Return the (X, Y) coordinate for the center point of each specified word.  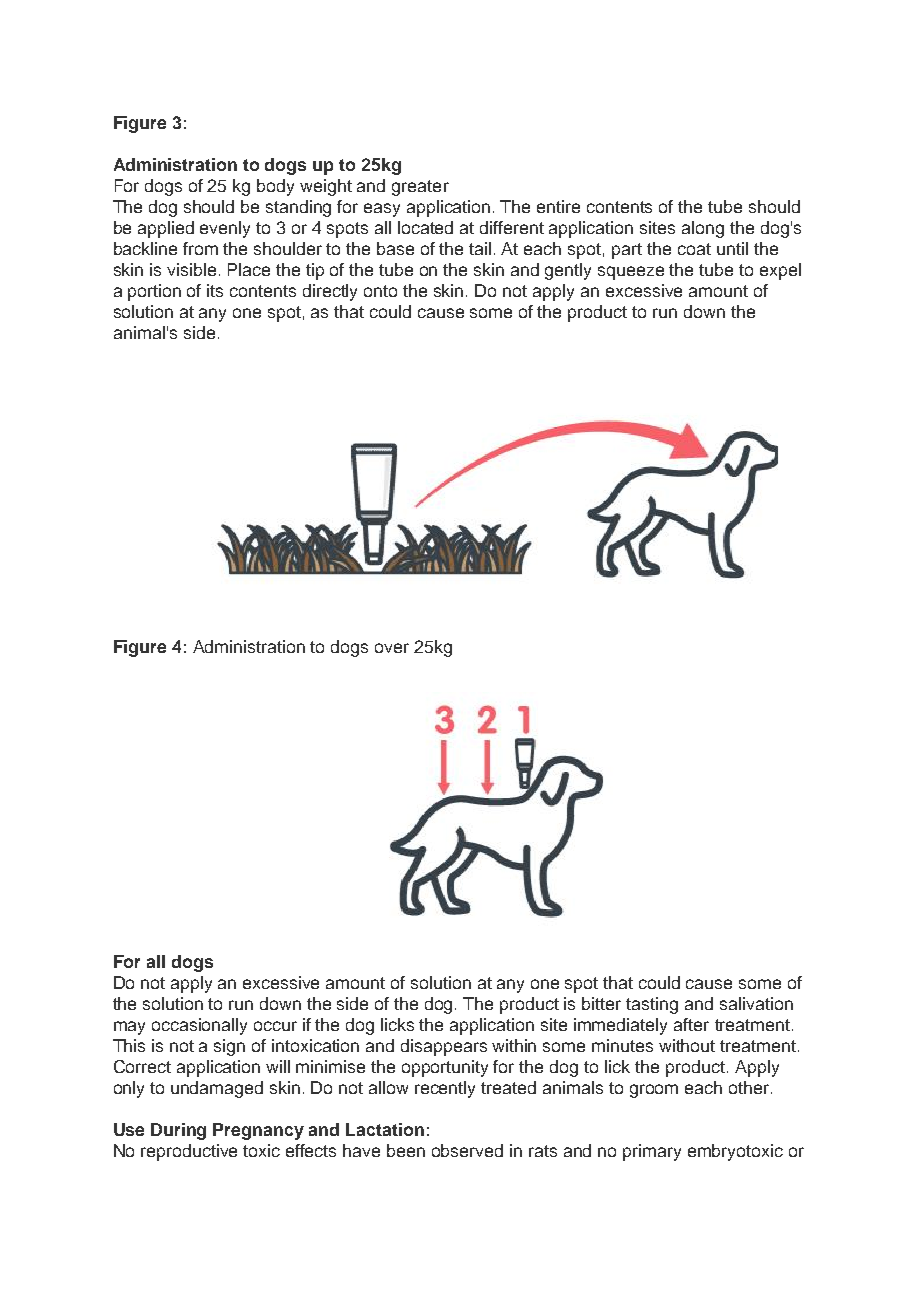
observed (467, 1150)
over (392, 648)
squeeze (631, 273)
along (703, 229)
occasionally (199, 1026)
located (425, 227)
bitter (601, 1003)
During (178, 1131)
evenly (225, 229)
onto (380, 291)
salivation (756, 1003)
